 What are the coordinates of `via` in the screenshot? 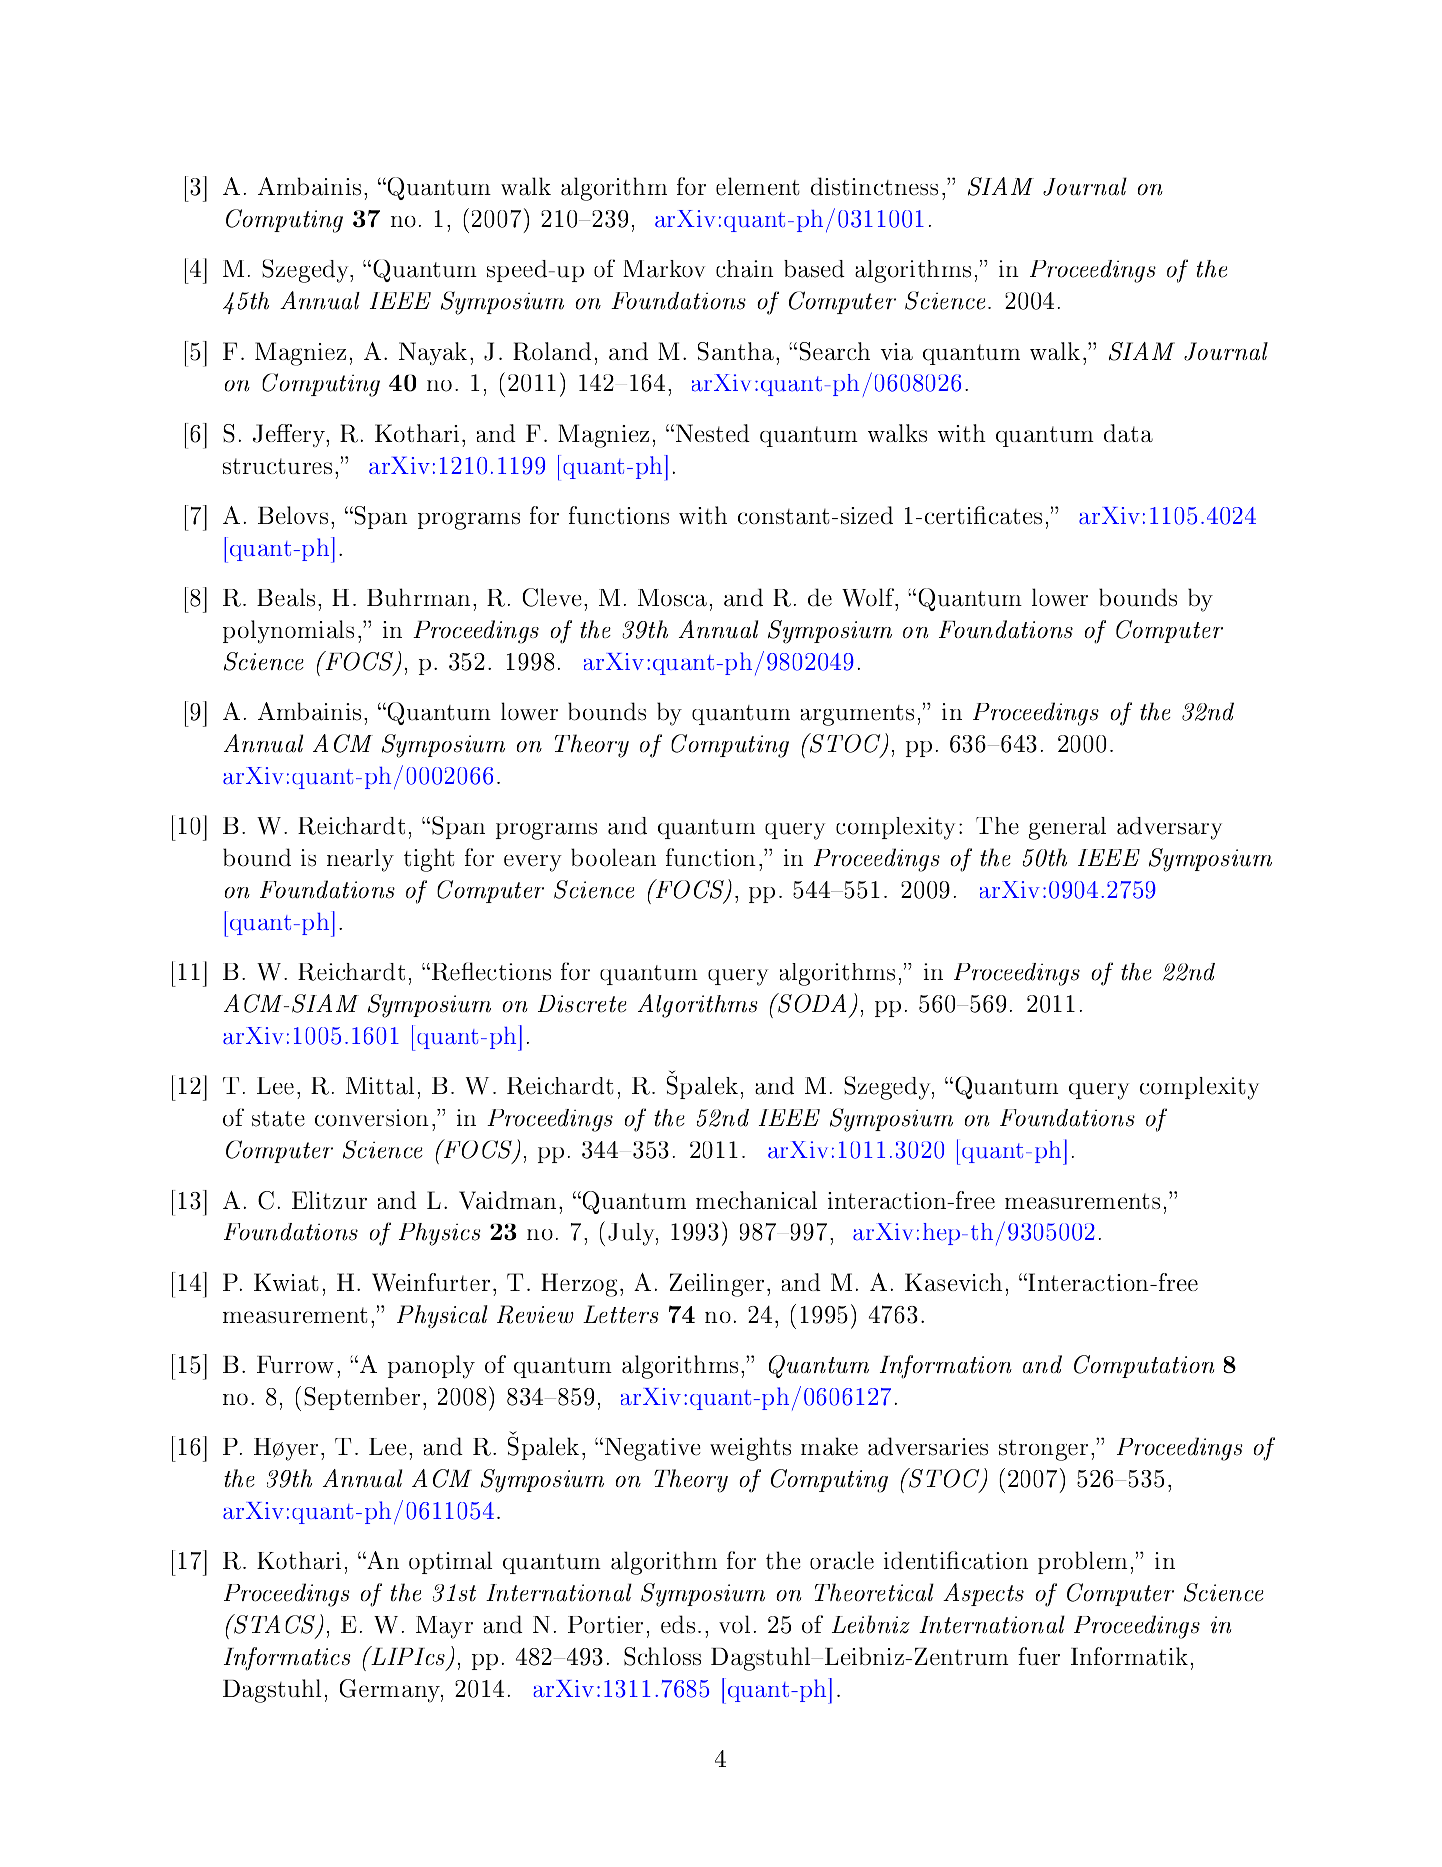 It's located at (897, 351).
